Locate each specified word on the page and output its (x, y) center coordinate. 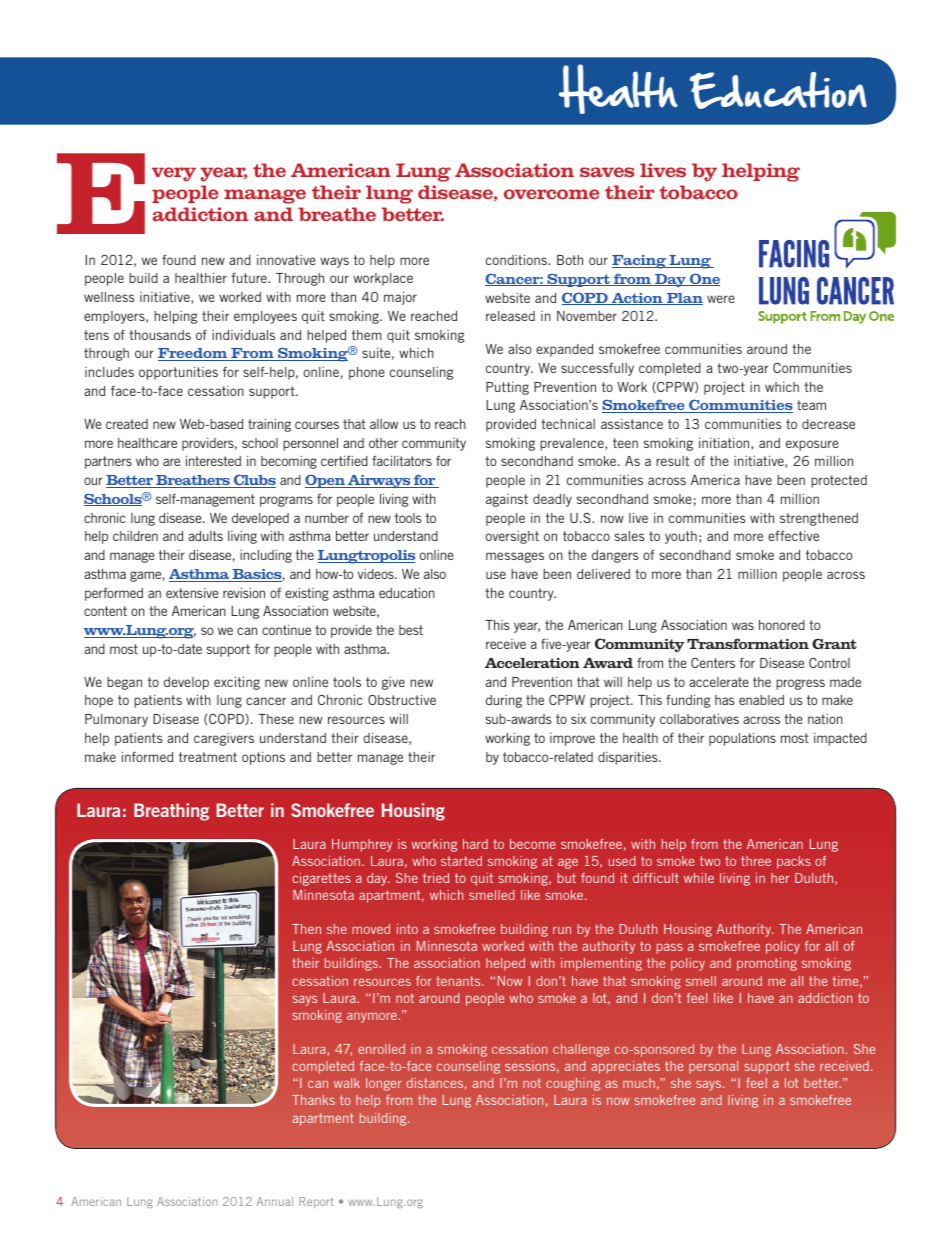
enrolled (381, 1049)
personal (713, 1067)
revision (244, 592)
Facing (640, 262)
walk (347, 1083)
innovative (286, 260)
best (411, 630)
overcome (551, 194)
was (743, 626)
